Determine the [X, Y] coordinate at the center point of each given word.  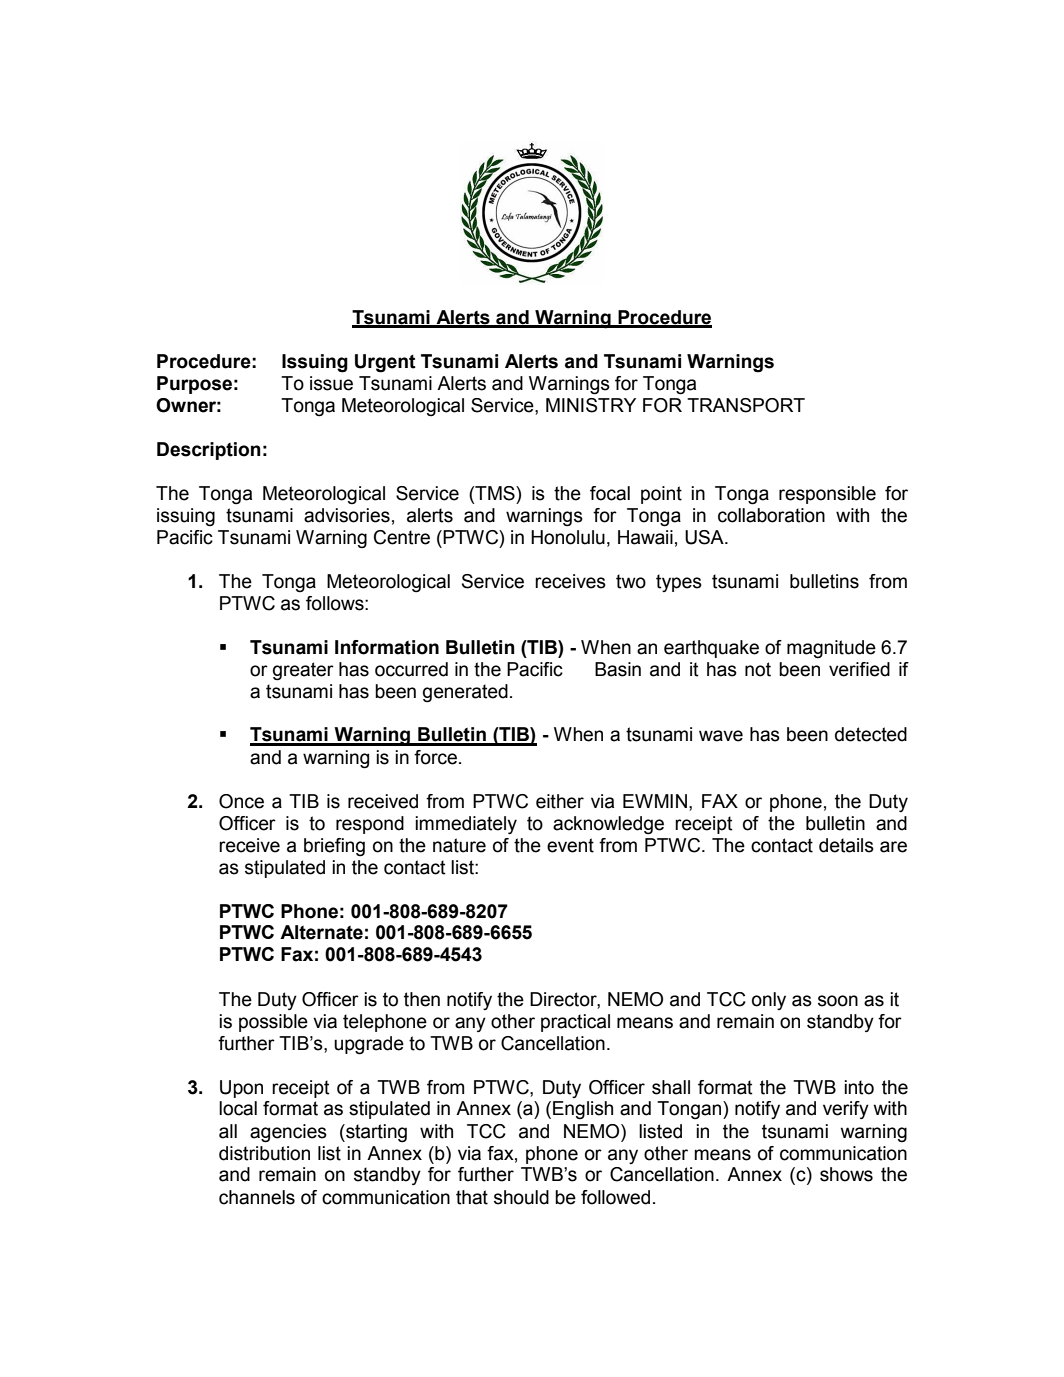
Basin [618, 669]
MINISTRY [591, 405]
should [521, 1197]
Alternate [321, 932]
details [846, 845]
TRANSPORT [746, 405]
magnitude [831, 649]
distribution [264, 1153]
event [570, 845]
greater [303, 671]
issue [331, 383]
